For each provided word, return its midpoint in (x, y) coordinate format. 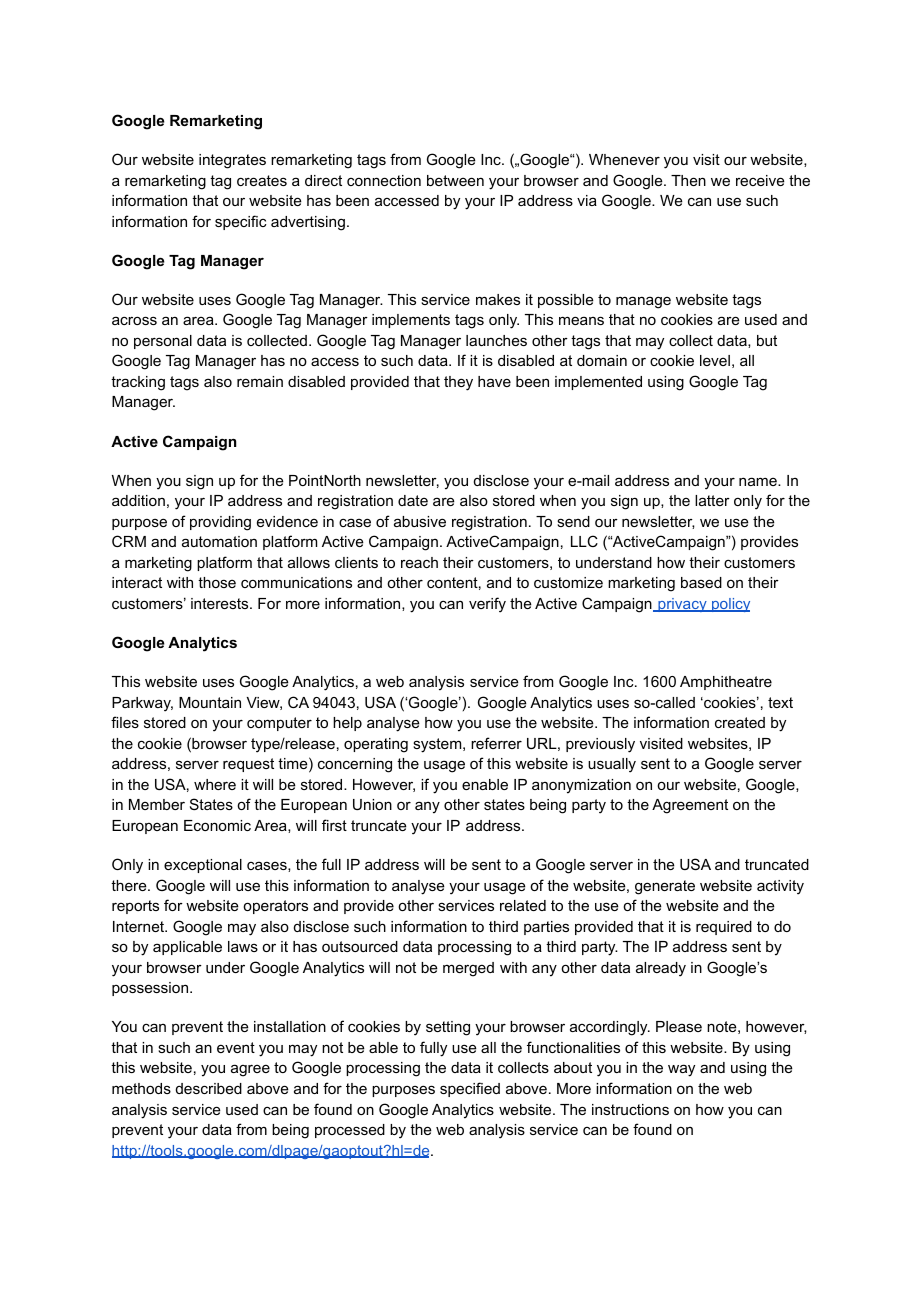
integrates (232, 161)
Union (372, 804)
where (215, 784)
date (413, 500)
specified (470, 1089)
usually (612, 765)
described (209, 1088)
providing (220, 523)
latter (712, 500)
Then (688, 180)
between (455, 180)
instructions (630, 1109)
